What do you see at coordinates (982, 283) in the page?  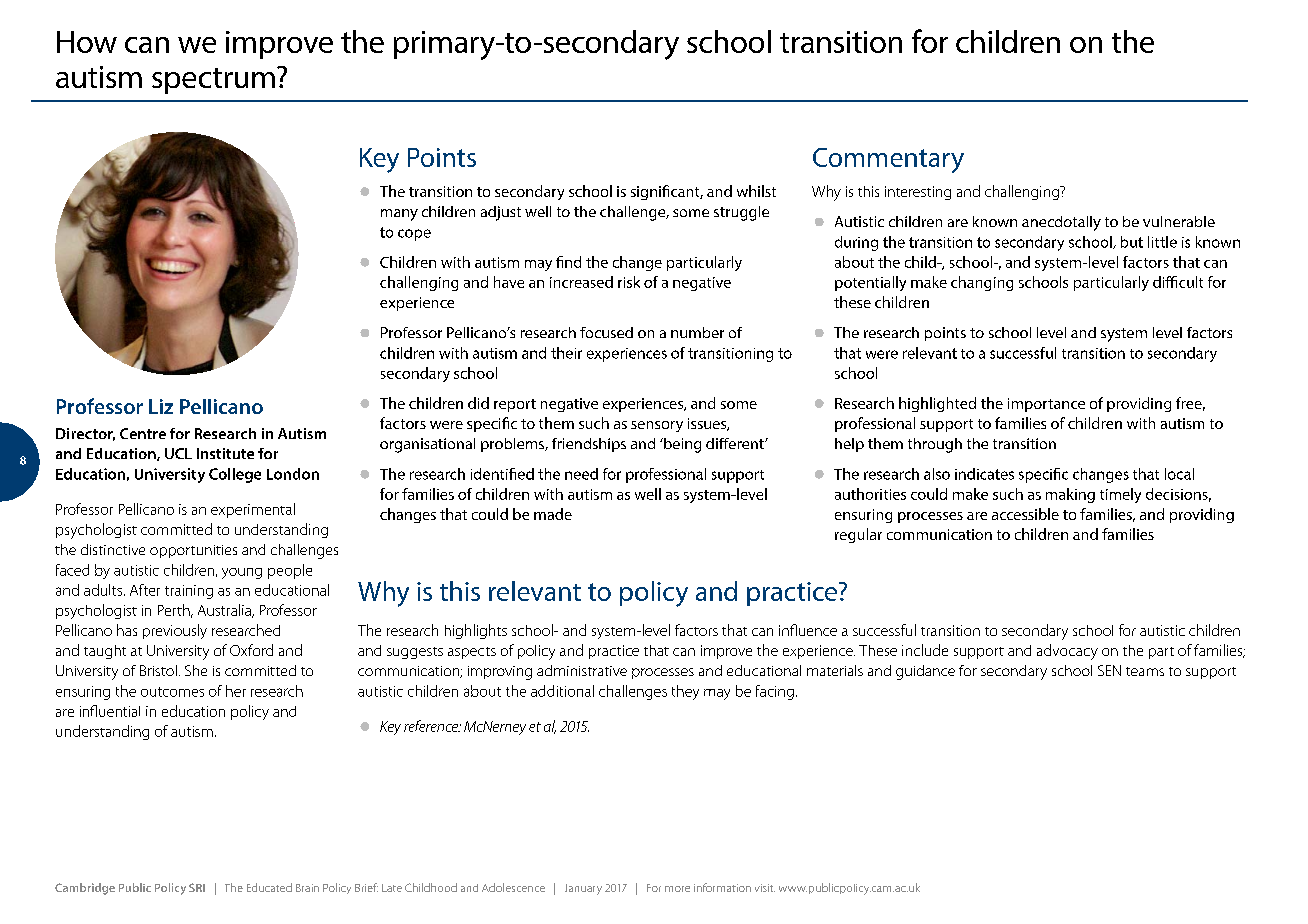 I see `changing` at bounding box center [982, 283].
